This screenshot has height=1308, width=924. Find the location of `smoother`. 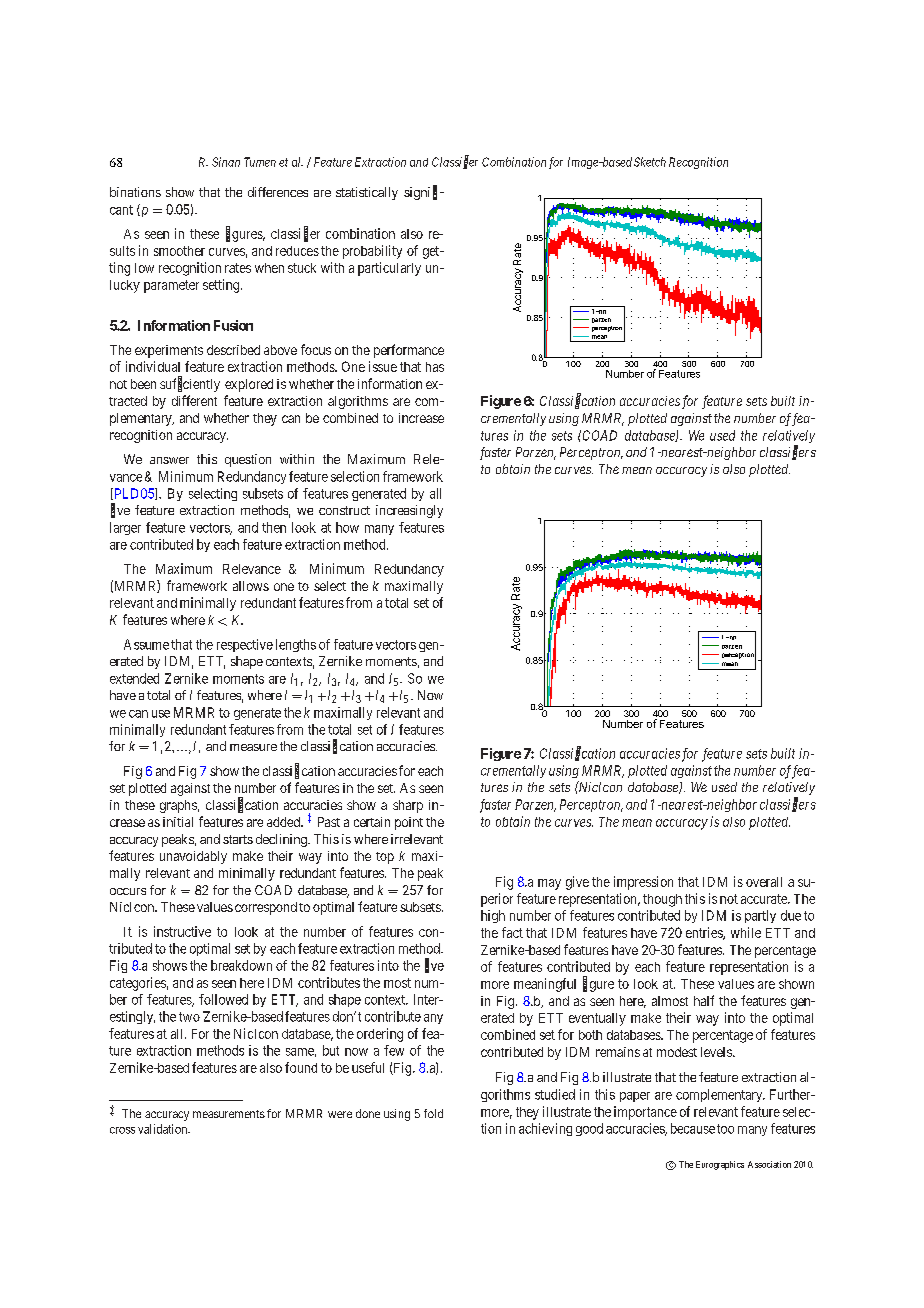

smoother is located at coordinates (179, 251).
